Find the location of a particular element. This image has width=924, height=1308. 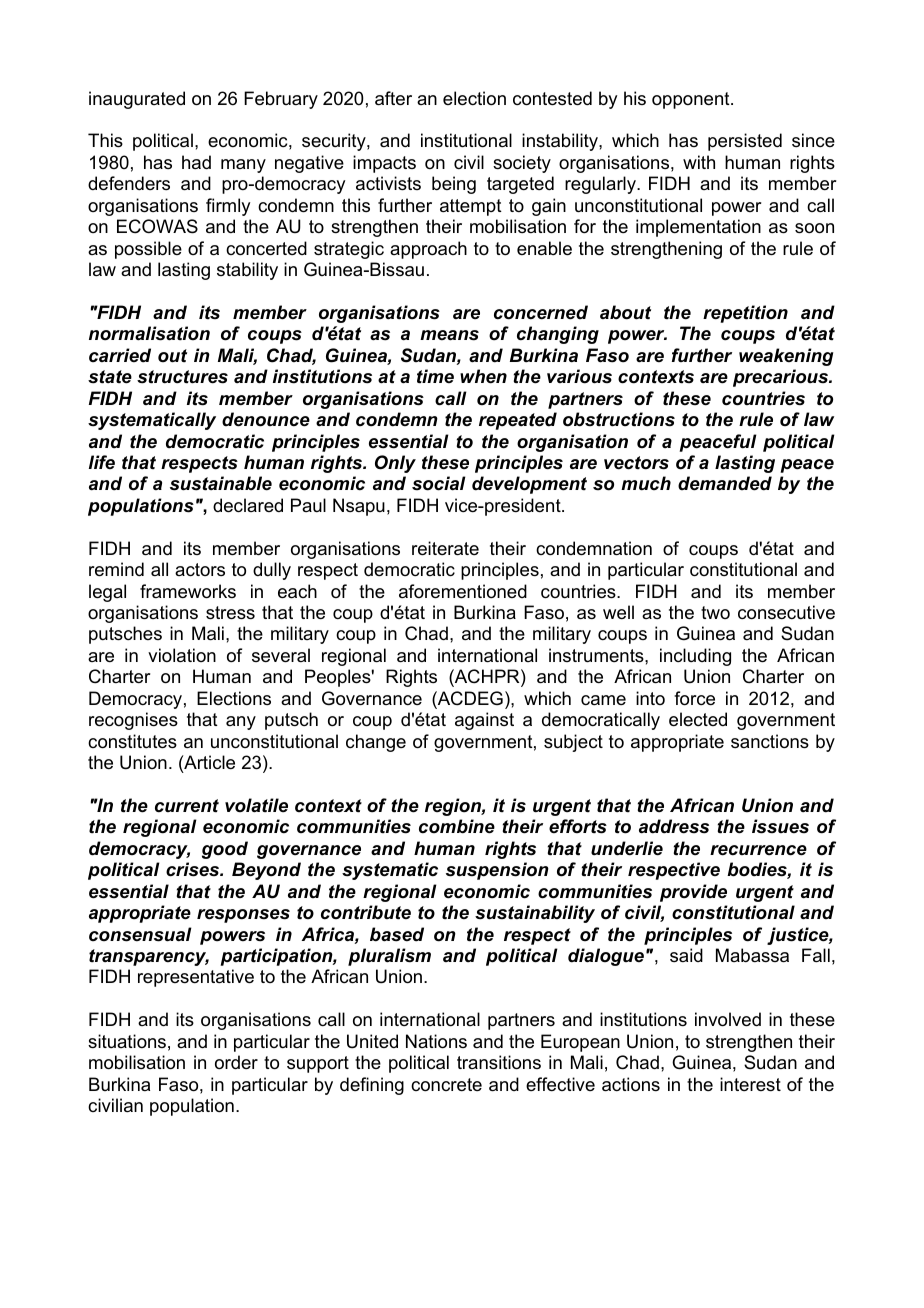

weakening is located at coordinates (786, 357).
